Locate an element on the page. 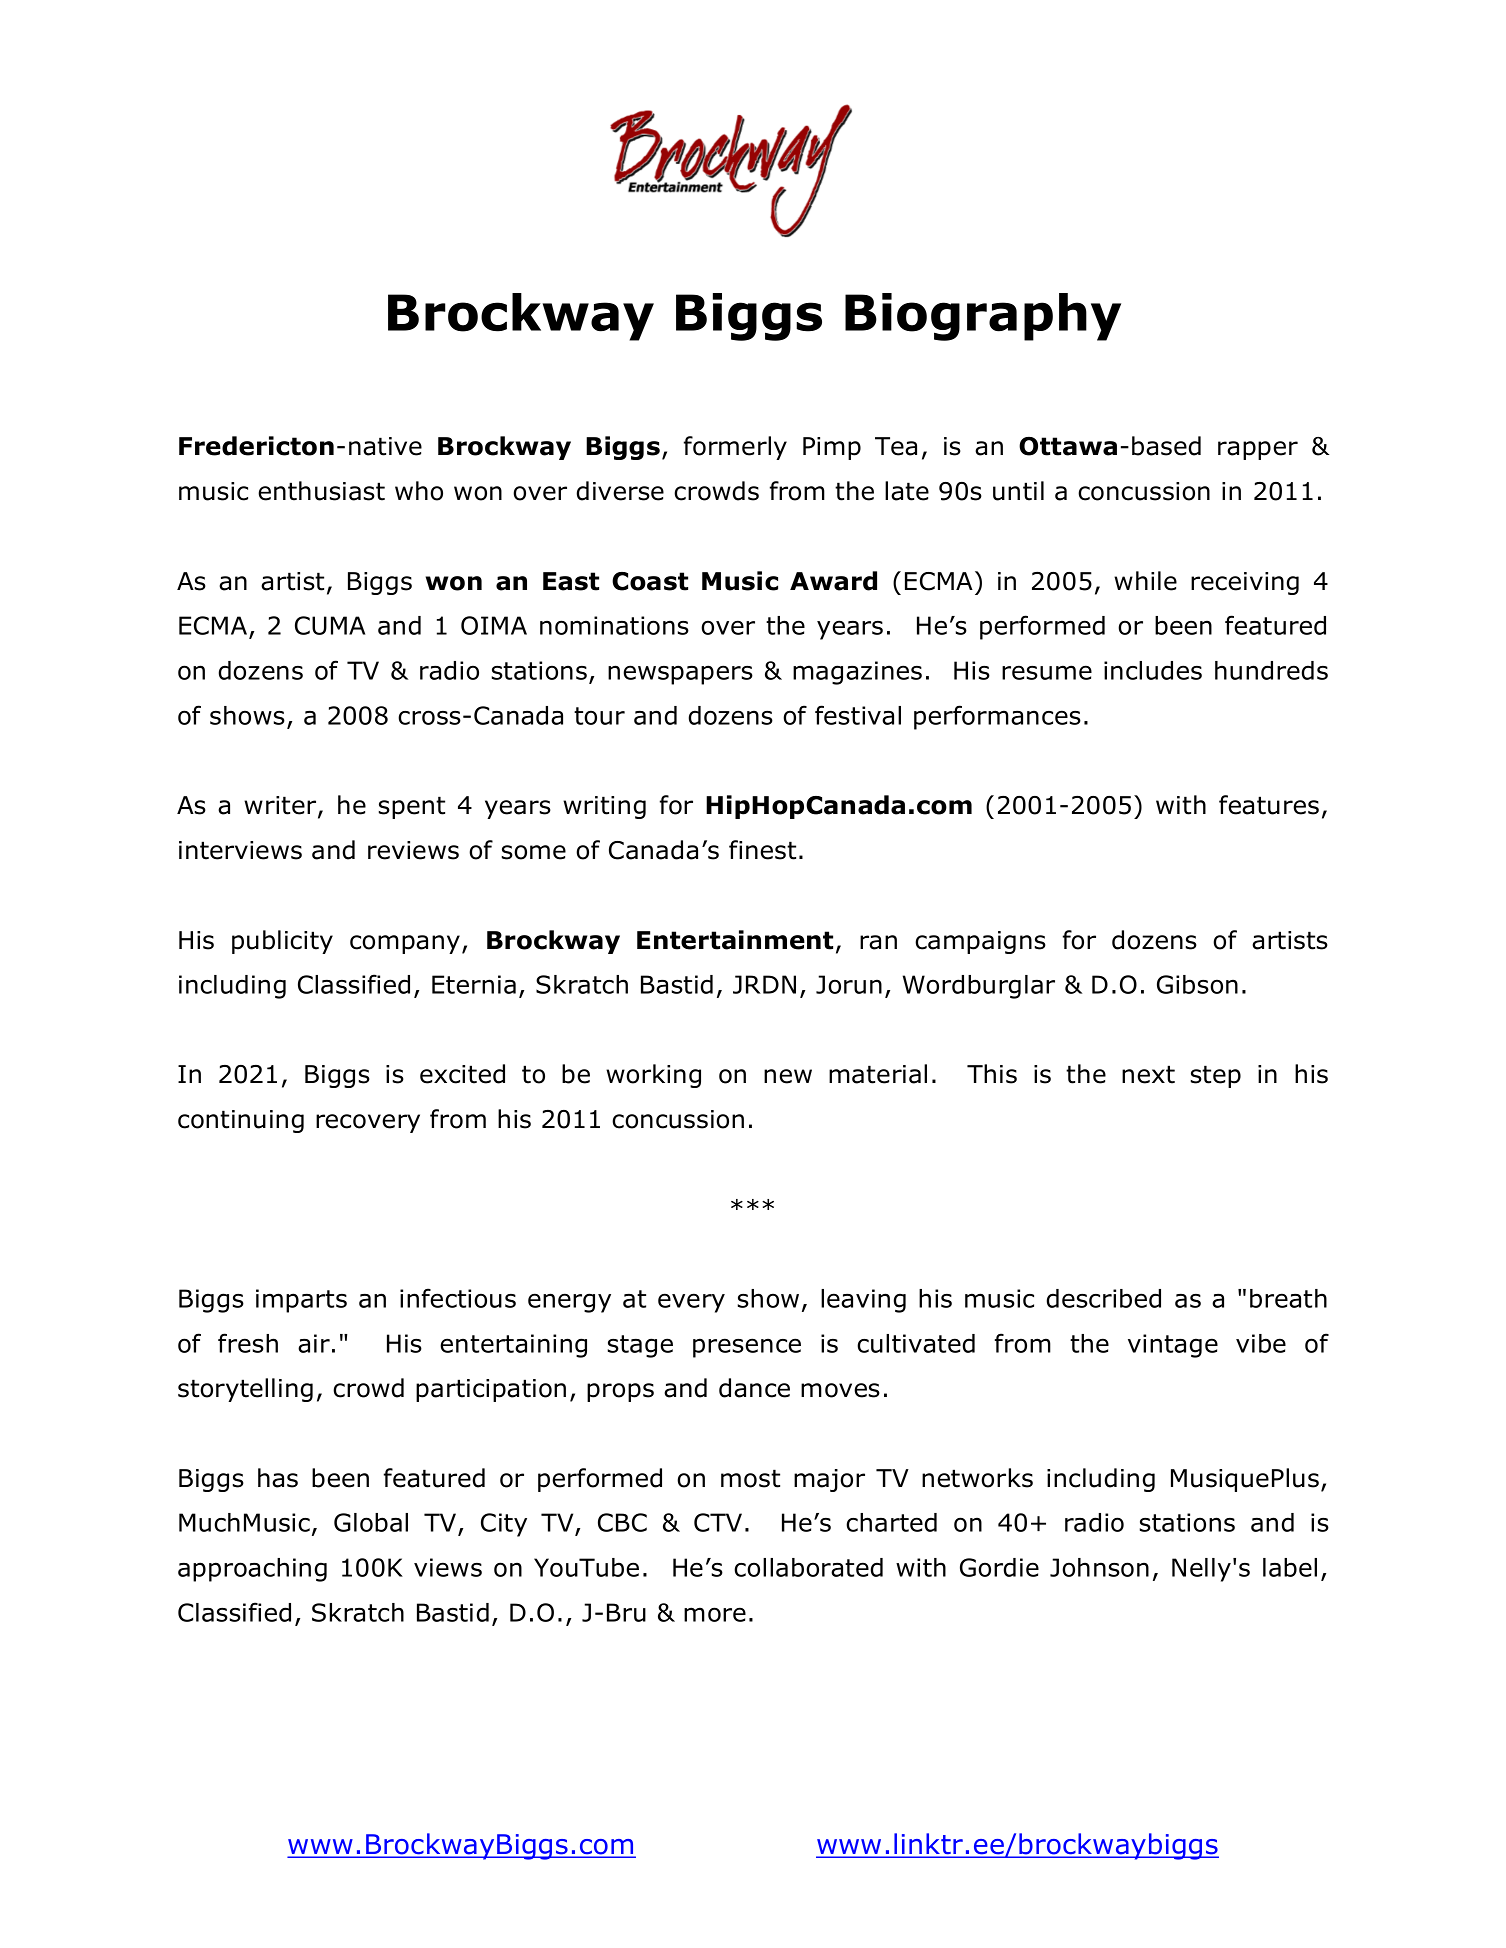 This document has width=1506, height=1948. imparts is located at coordinates (301, 1301).
